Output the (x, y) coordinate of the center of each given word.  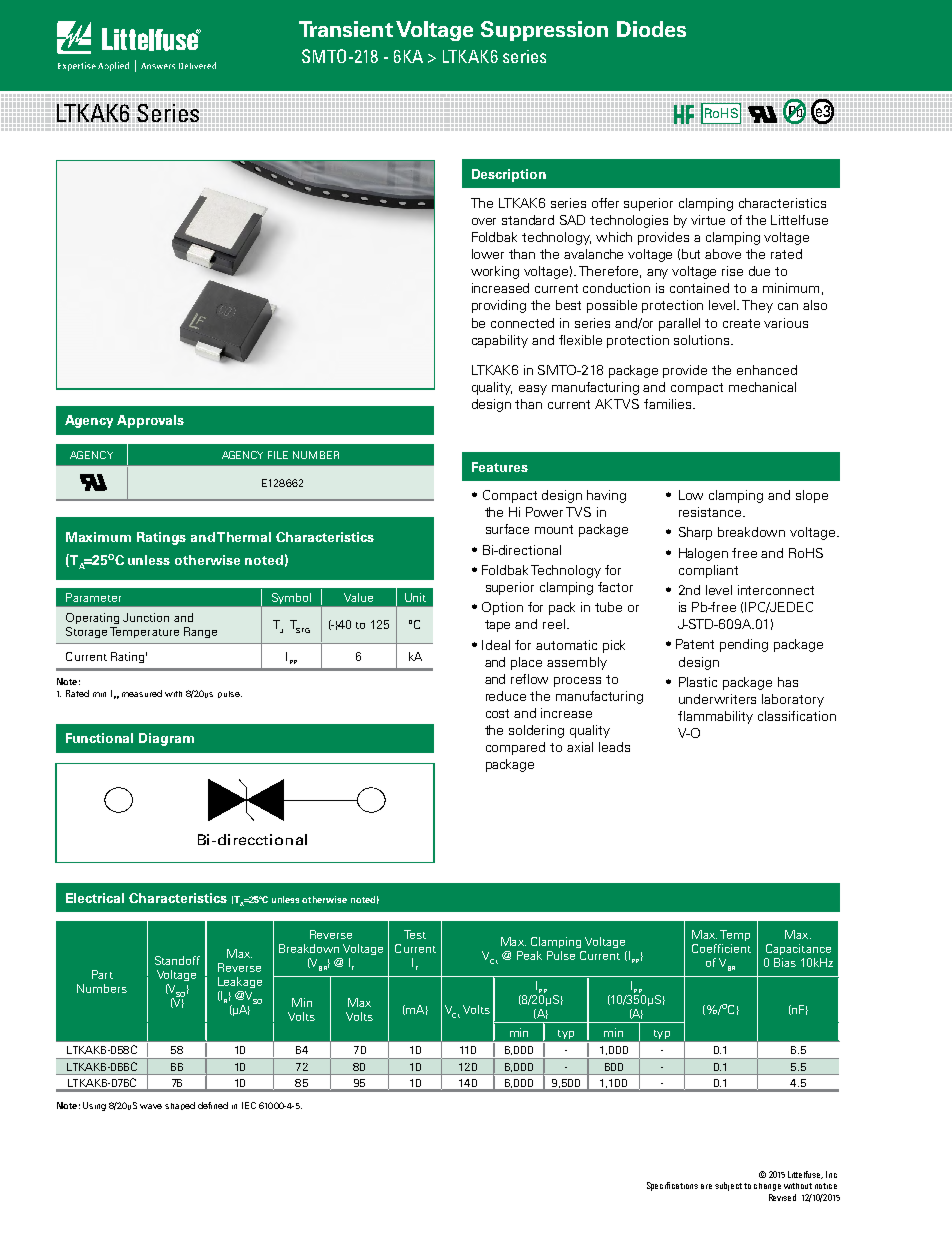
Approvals (150, 421)
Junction (146, 617)
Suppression (544, 31)
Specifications (672, 1186)
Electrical (95, 898)
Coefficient (721, 948)
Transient (346, 29)
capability (500, 341)
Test (415, 934)
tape (497, 626)
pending (744, 645)
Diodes (651, 29)
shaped (180, 1106)
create (741, 323)
